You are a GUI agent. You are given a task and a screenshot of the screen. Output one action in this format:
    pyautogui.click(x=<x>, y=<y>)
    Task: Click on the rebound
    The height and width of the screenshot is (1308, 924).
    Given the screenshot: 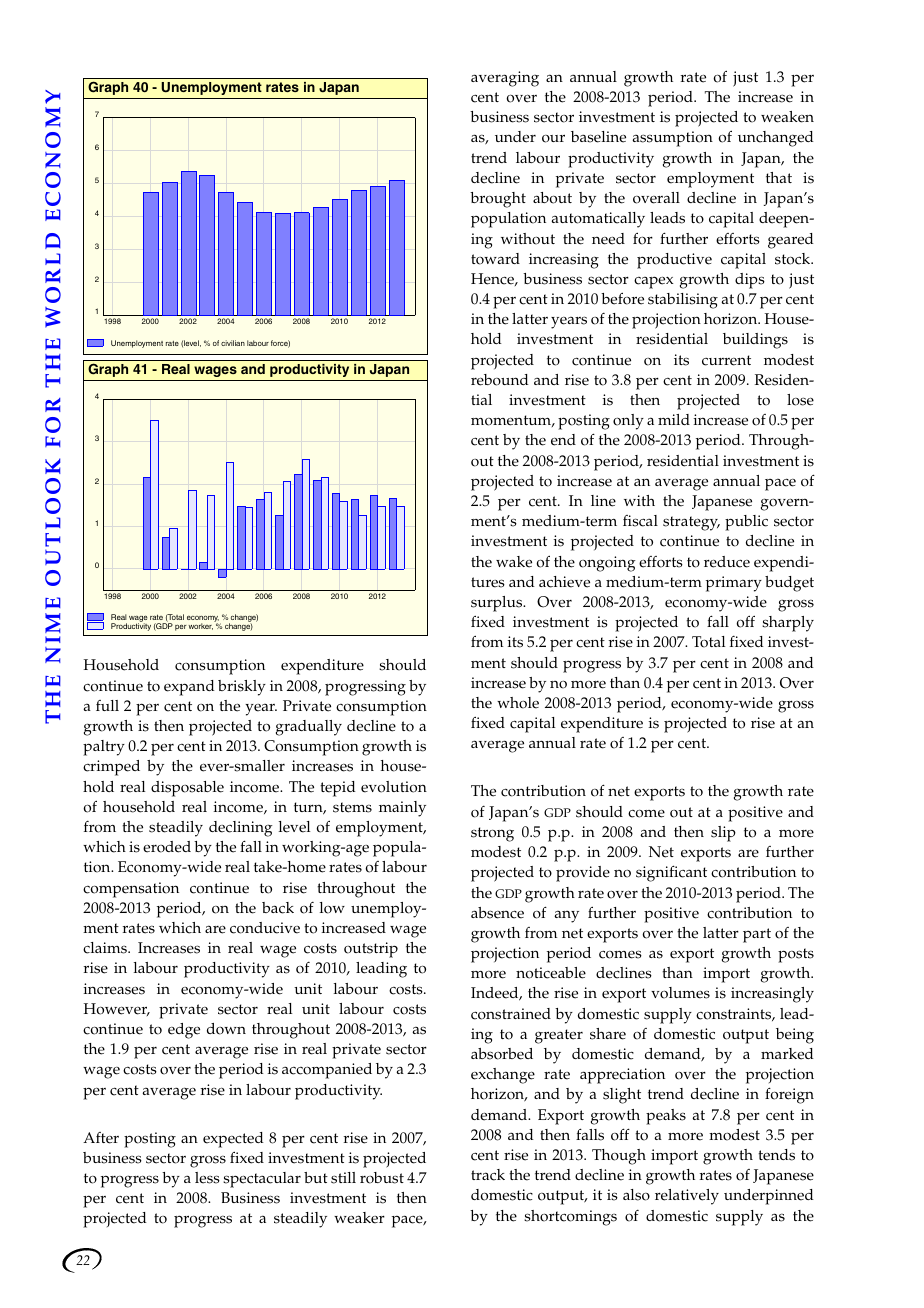 What is the action you would take?
    pyautogui.click(x=500, y=380)
